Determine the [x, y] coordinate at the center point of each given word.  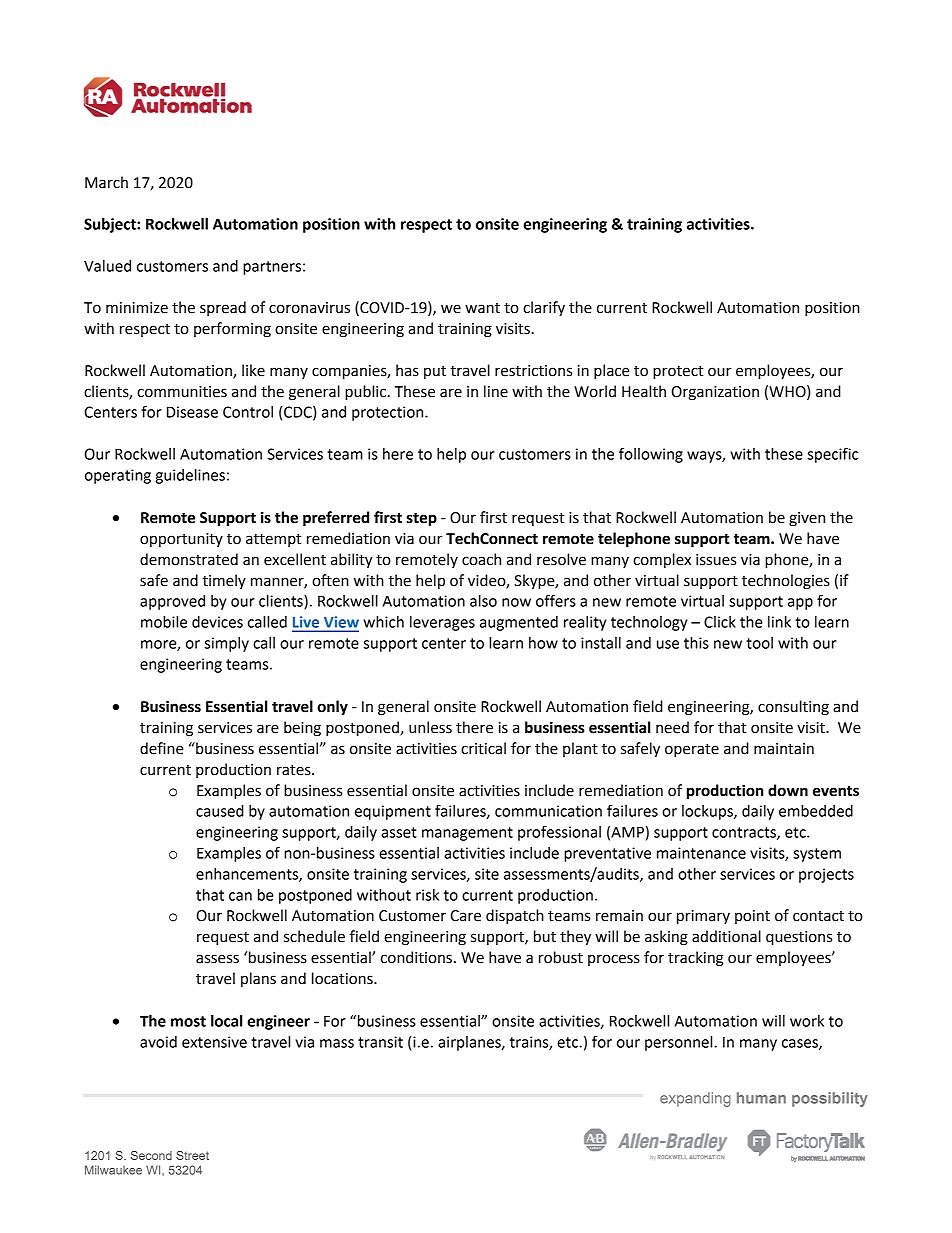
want [482, 308]
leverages [442, 623]
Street [192, 1155]
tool [759, 643]
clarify [544, 309]
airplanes [470, 1043]
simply [227, 644]
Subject [111, 225]
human [761, 1098]
